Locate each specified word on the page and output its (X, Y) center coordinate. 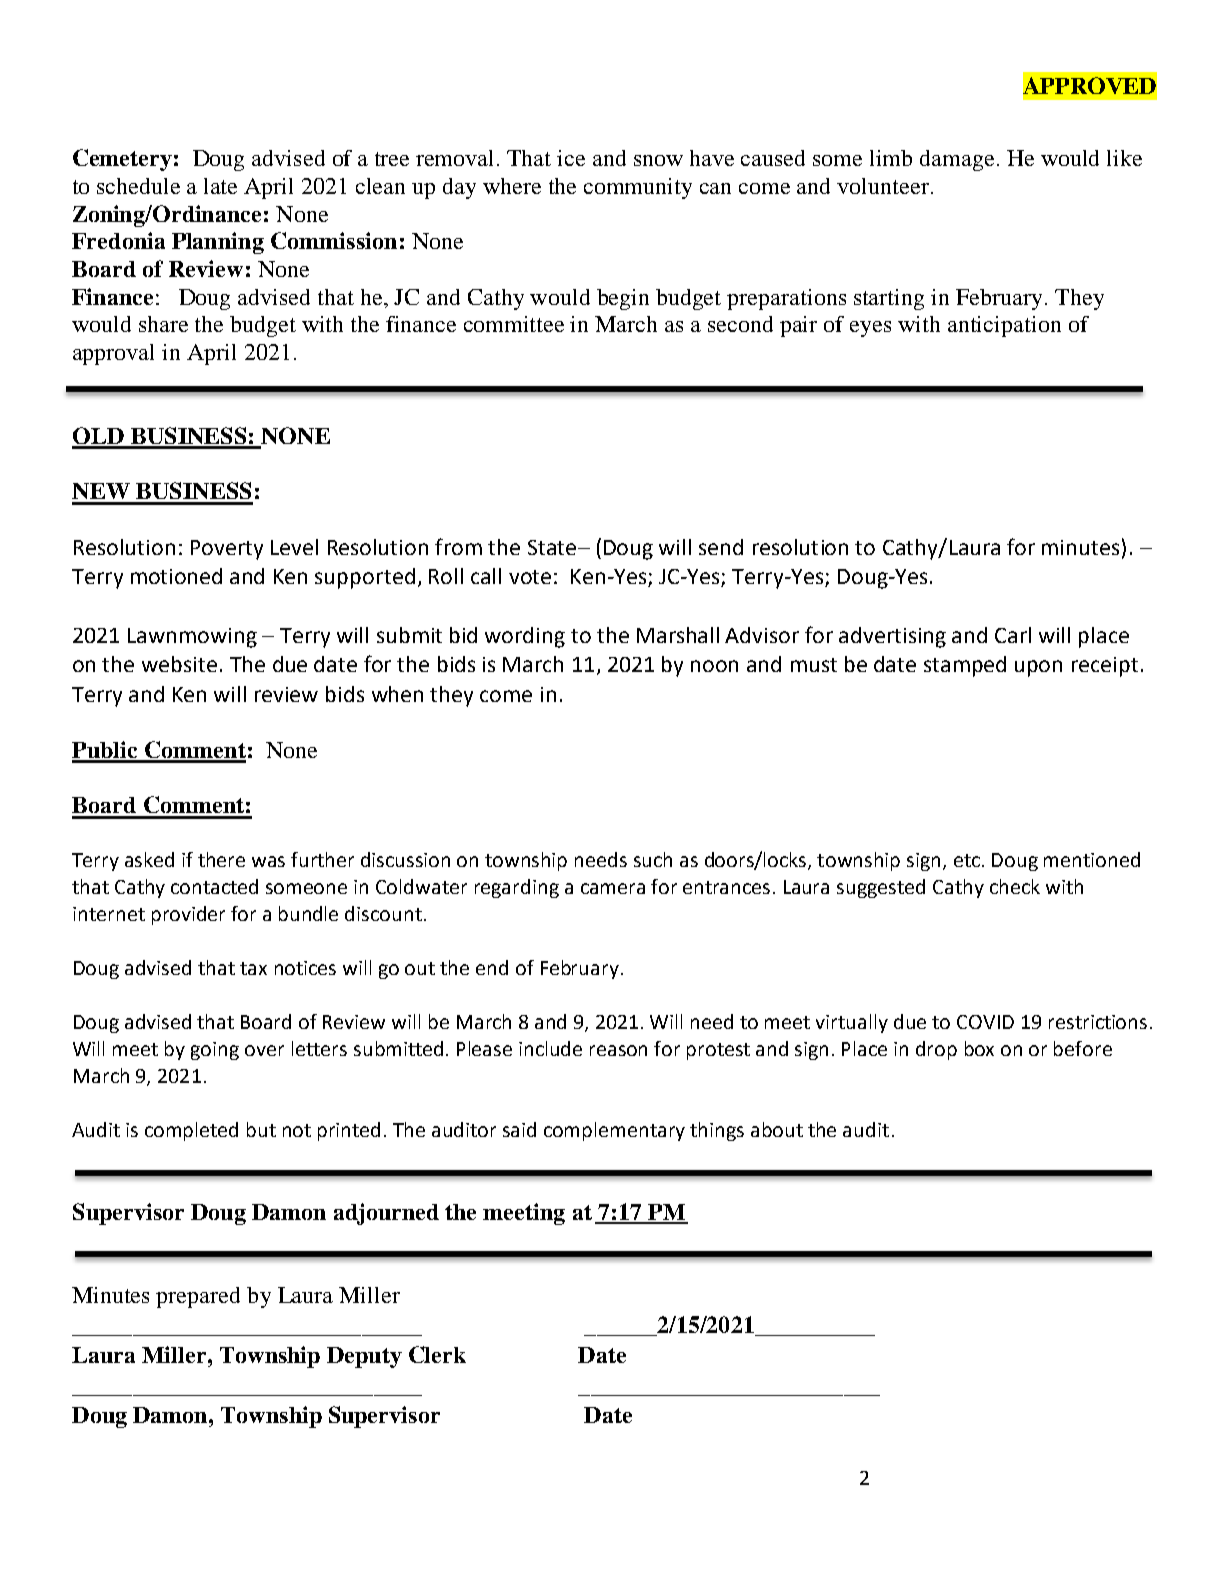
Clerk (437, 1354)
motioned (176, 576)
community (638, 188)
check (1015, 886)
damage (957, 160)
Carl (1013, 635)
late (220, 186)
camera (613, 888)
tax (253, 968)
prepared (198, 1297)
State (553, 547)
